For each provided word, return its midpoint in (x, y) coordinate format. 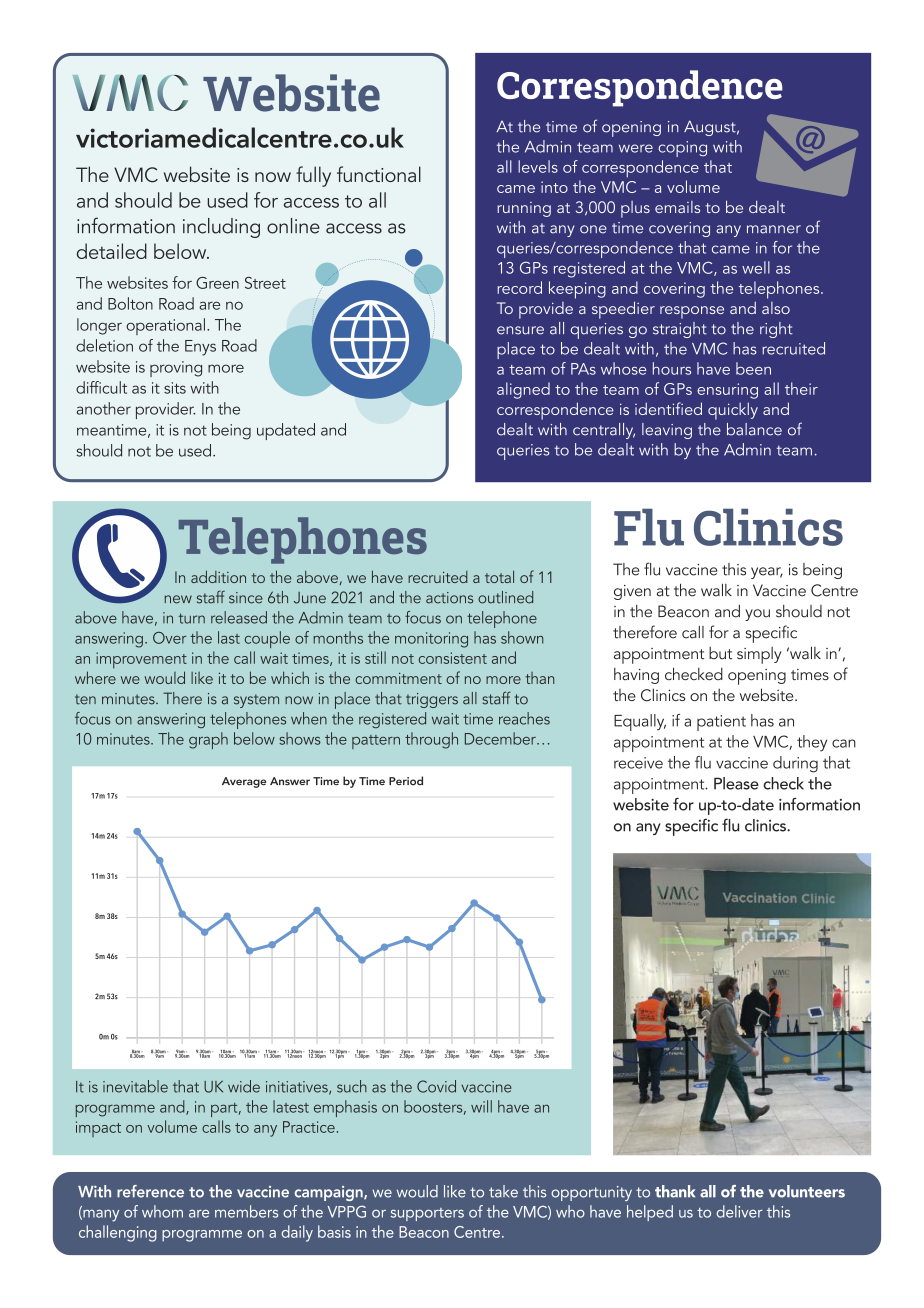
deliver (739, 1211)
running (524, 209)
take (503, 1191)
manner (774, 229)
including (221, 228)
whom (162, 1211)
